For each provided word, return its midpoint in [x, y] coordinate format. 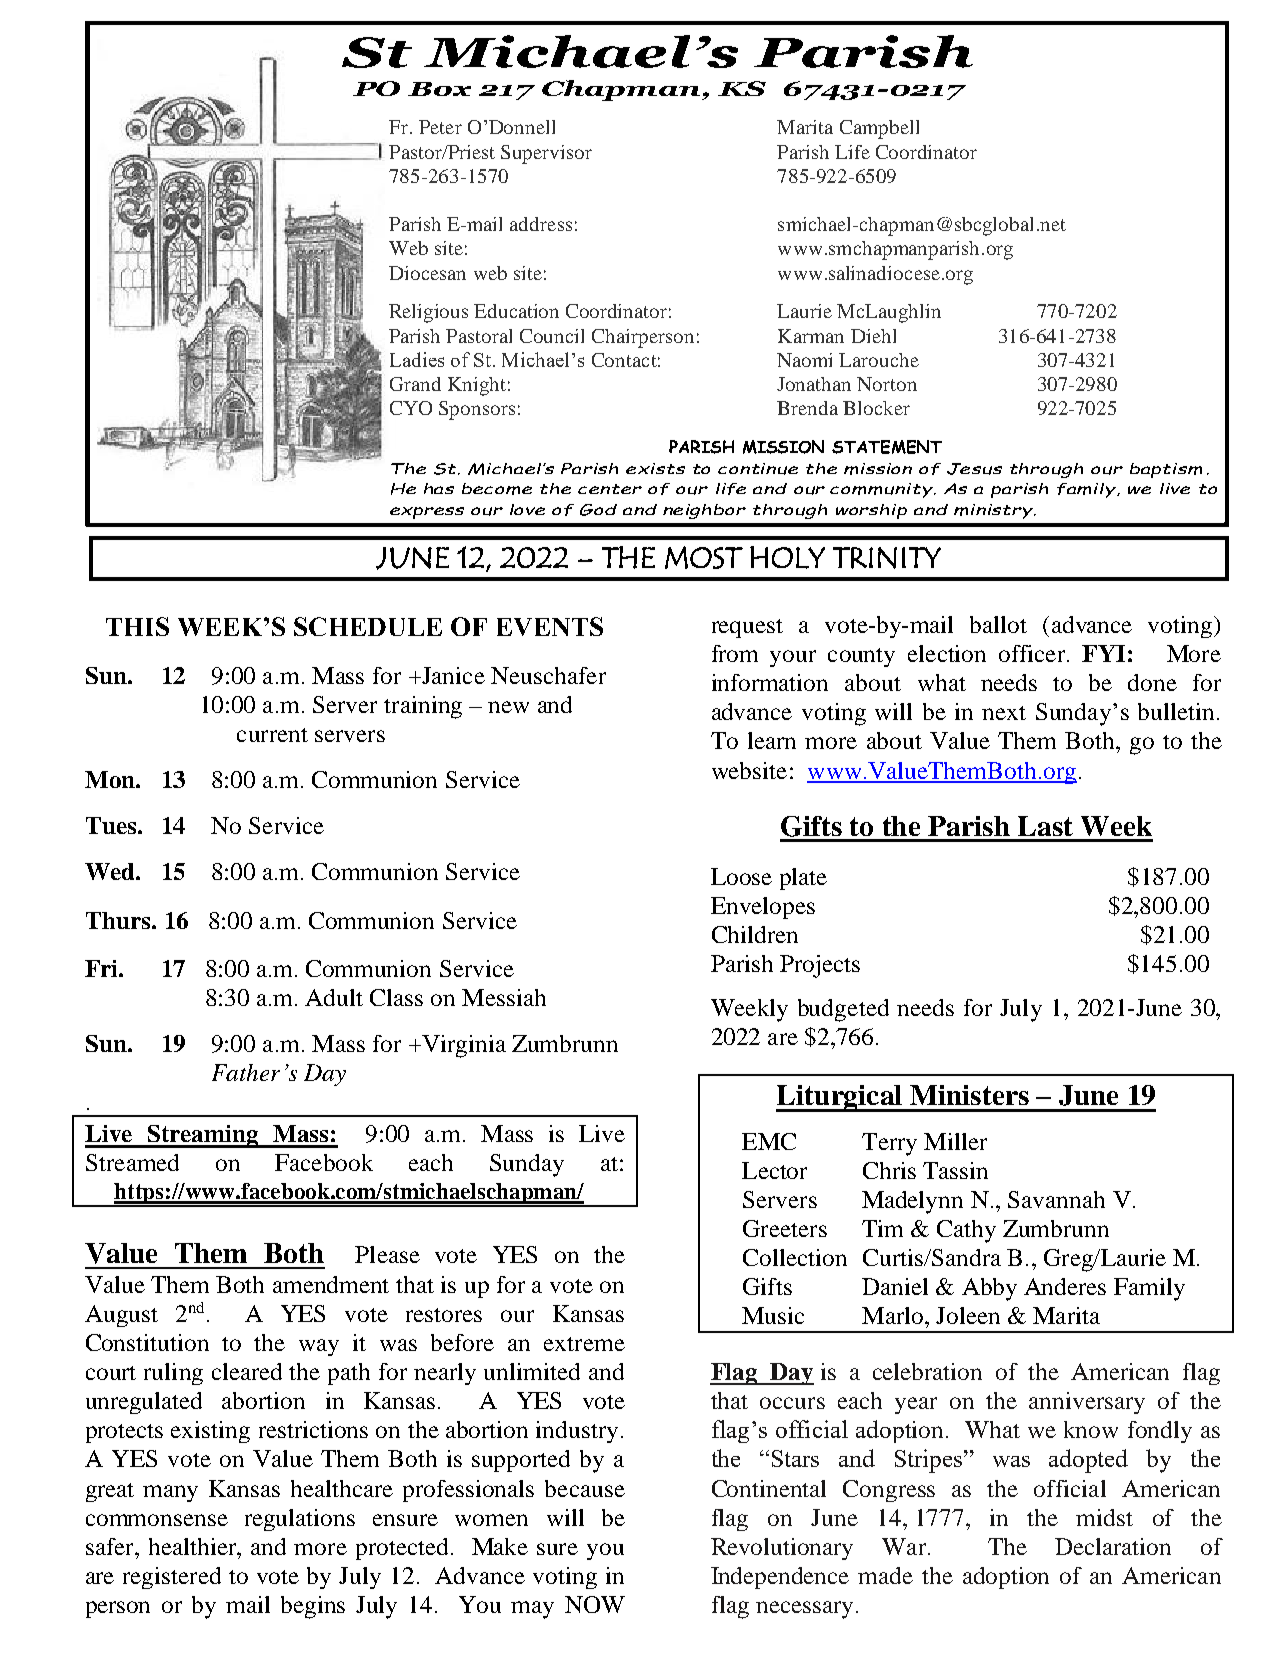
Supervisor [546, 154]
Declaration [1113, 1546]
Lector [774, 1170]
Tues [112, 825]
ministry [995, 511]
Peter [440, 127]
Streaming [203, 1136]
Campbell [879, 129]
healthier [194, 1546]
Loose [741, 876]
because [585, 1488]
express [427, 513]
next [1004, 713]
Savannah [1056, 1199]
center [610, 489]
